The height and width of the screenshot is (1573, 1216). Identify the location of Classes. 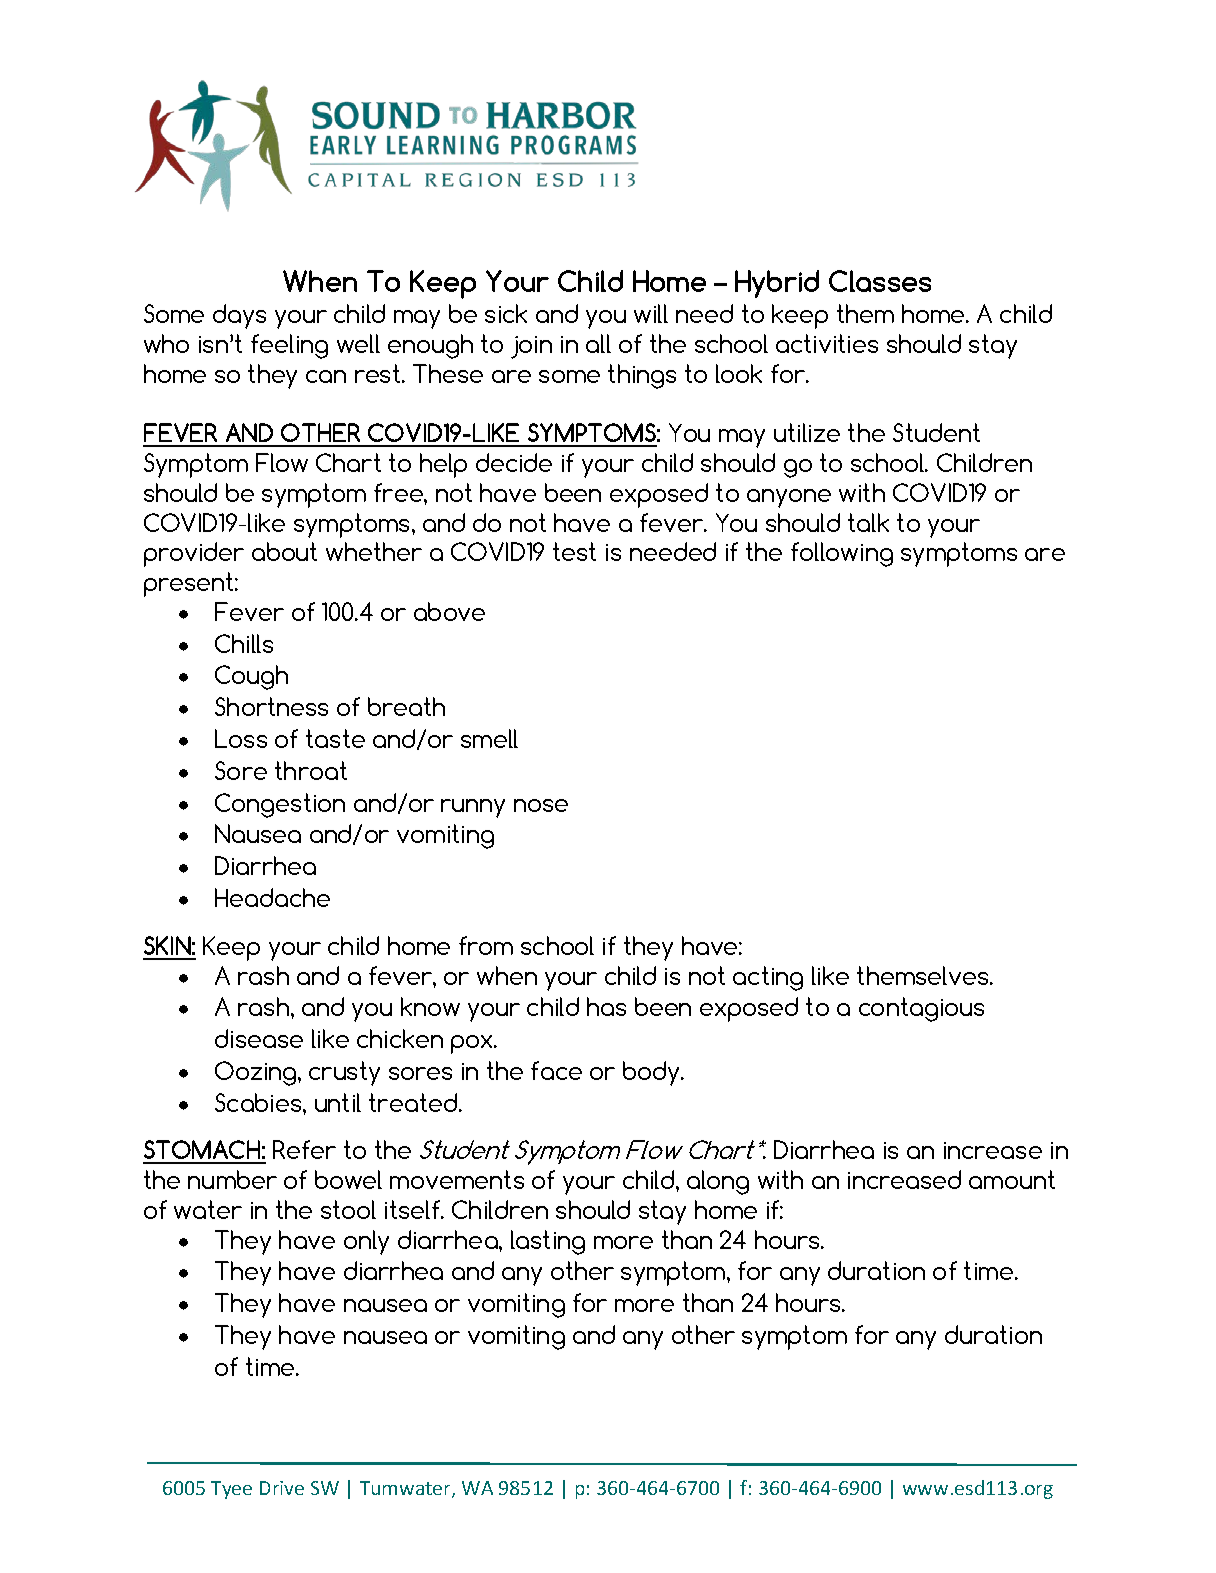
(880, 281).
